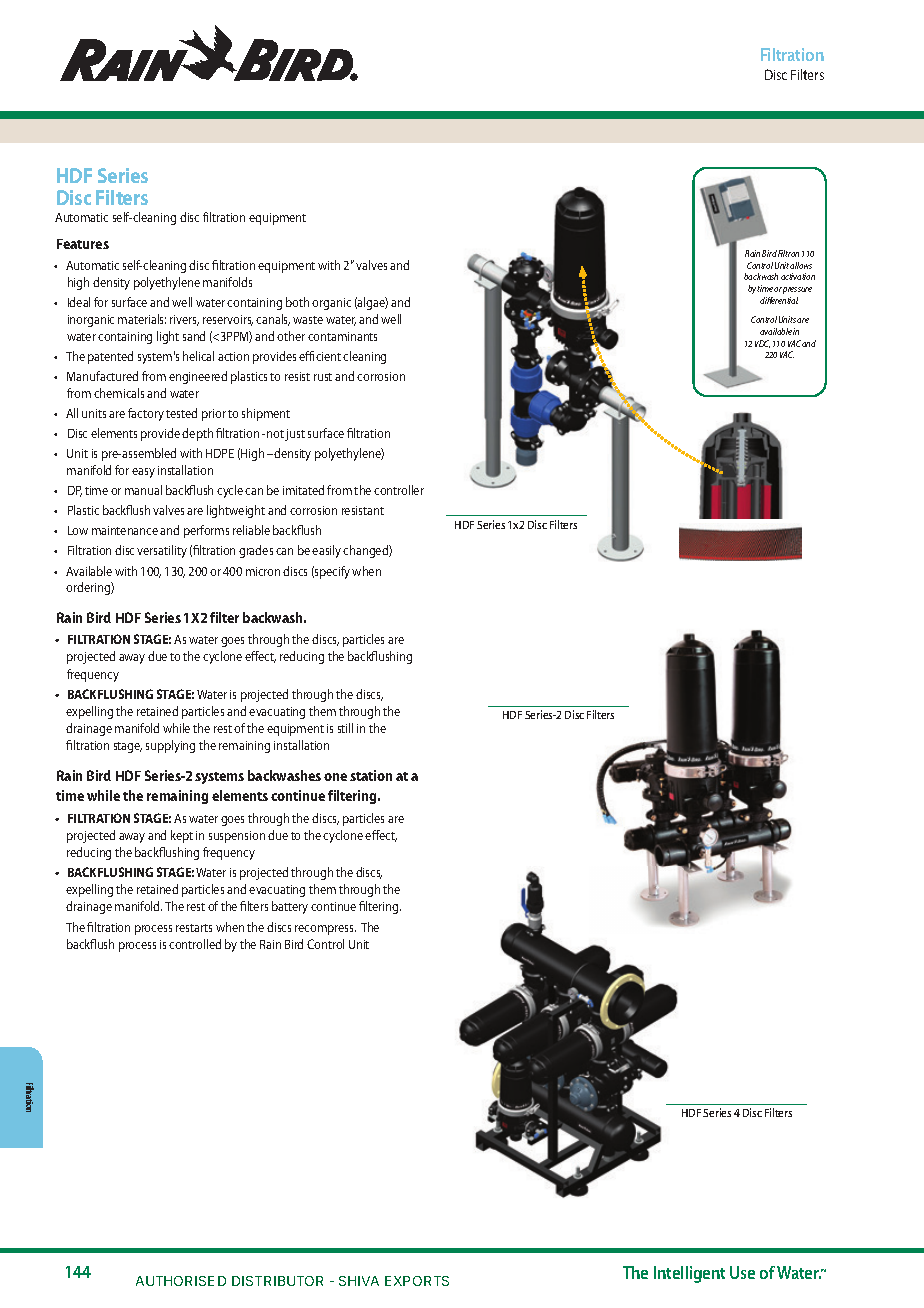 This screenshot has width=924, height=1308. What do you see at coordinates (689, 1274) in the screenshot?
I see `Intelligent` at bounding box center [689, 1274].
